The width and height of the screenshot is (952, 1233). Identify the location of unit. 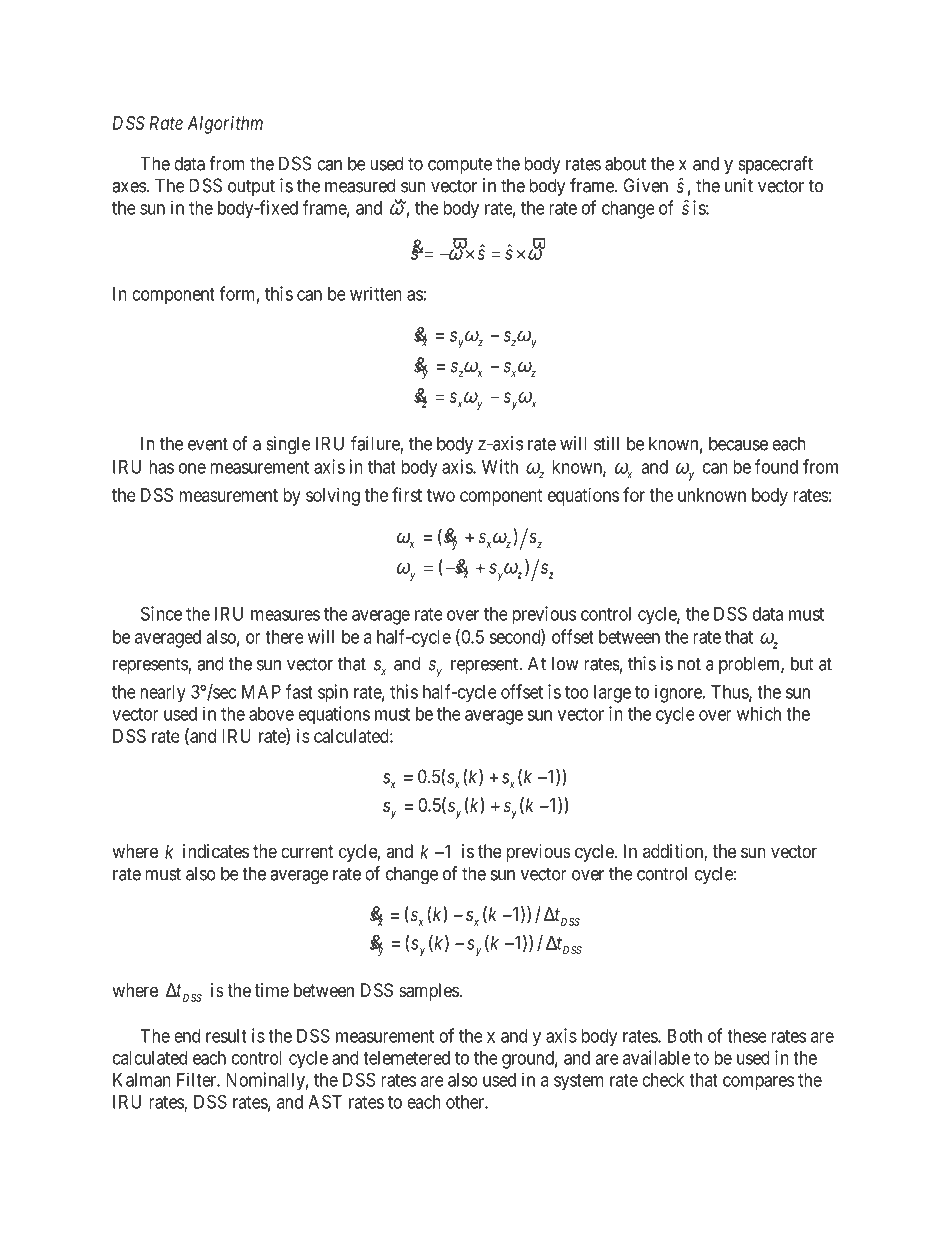
(739, 185).
